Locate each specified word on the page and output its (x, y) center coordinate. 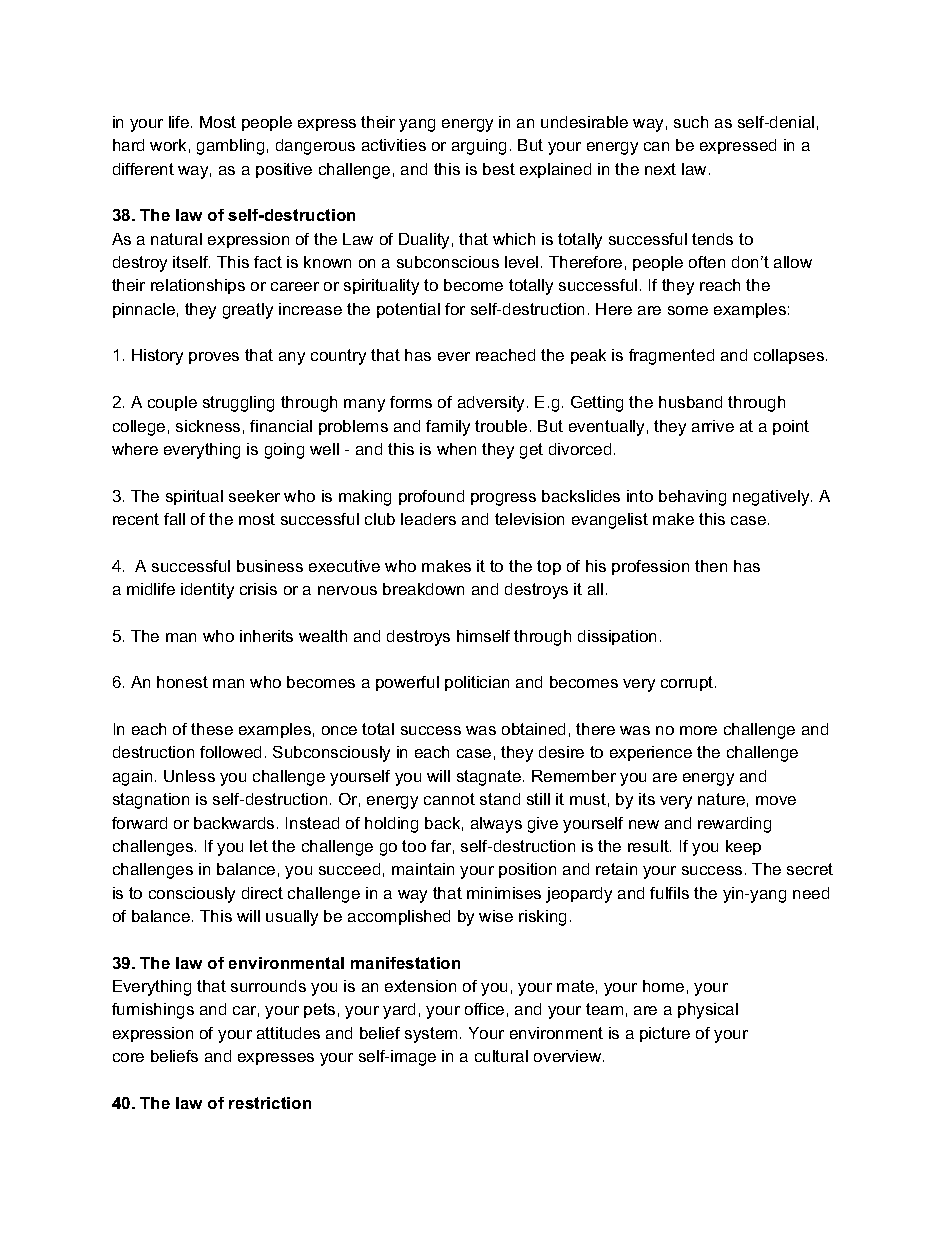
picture (665, 1034)
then (711, 566)
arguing (479, 147)
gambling (230, 147)
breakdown (423, 589)
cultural (501, 1056)
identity (207, 591)
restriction (270, 1103)
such (691, 122)
